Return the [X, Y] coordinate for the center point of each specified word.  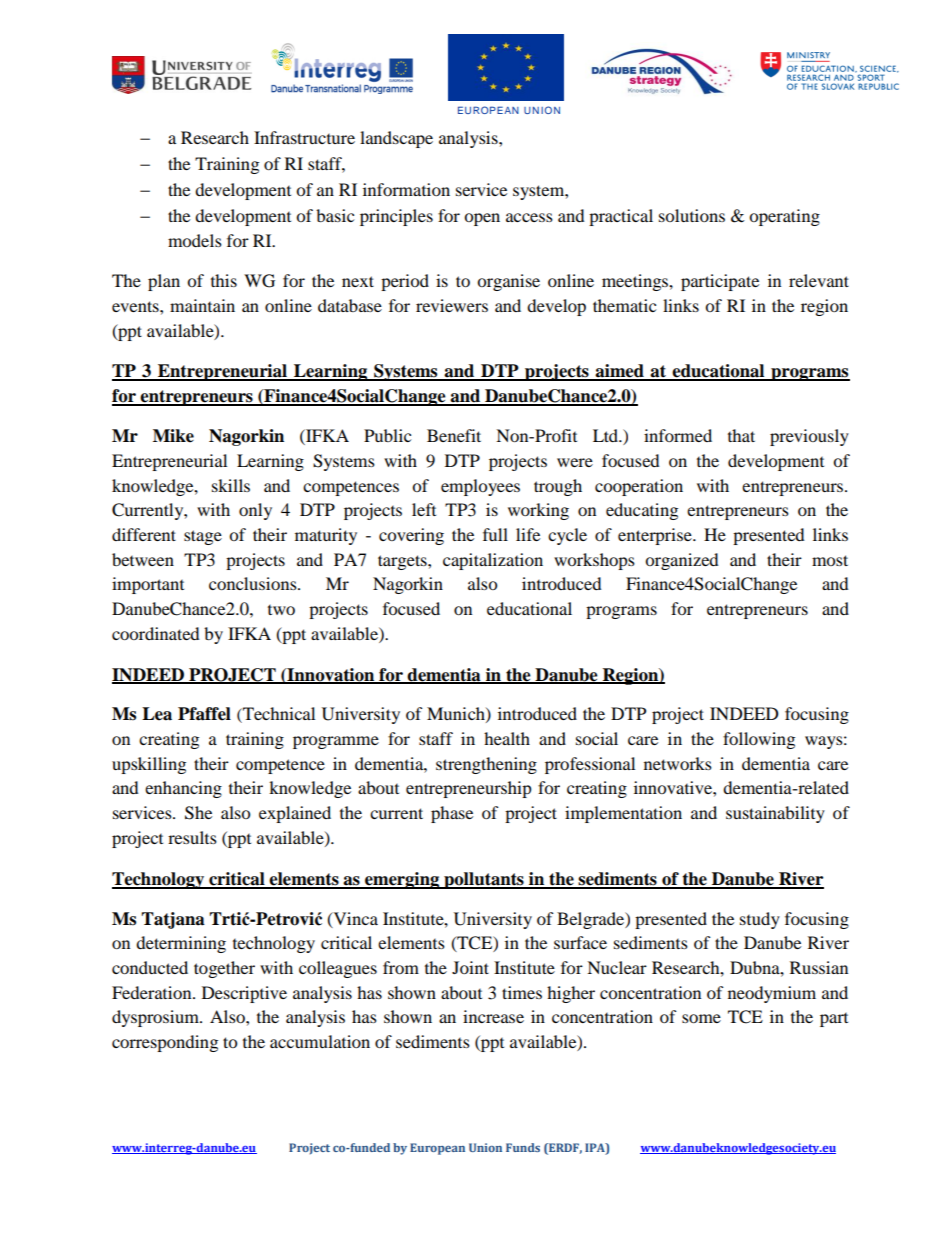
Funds [523, 1147]
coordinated [156, 633]
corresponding [165, 1043]
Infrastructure [304, 137]
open [482, 219]
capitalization [493, 561]
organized [682, 561]
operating [784, 217]
